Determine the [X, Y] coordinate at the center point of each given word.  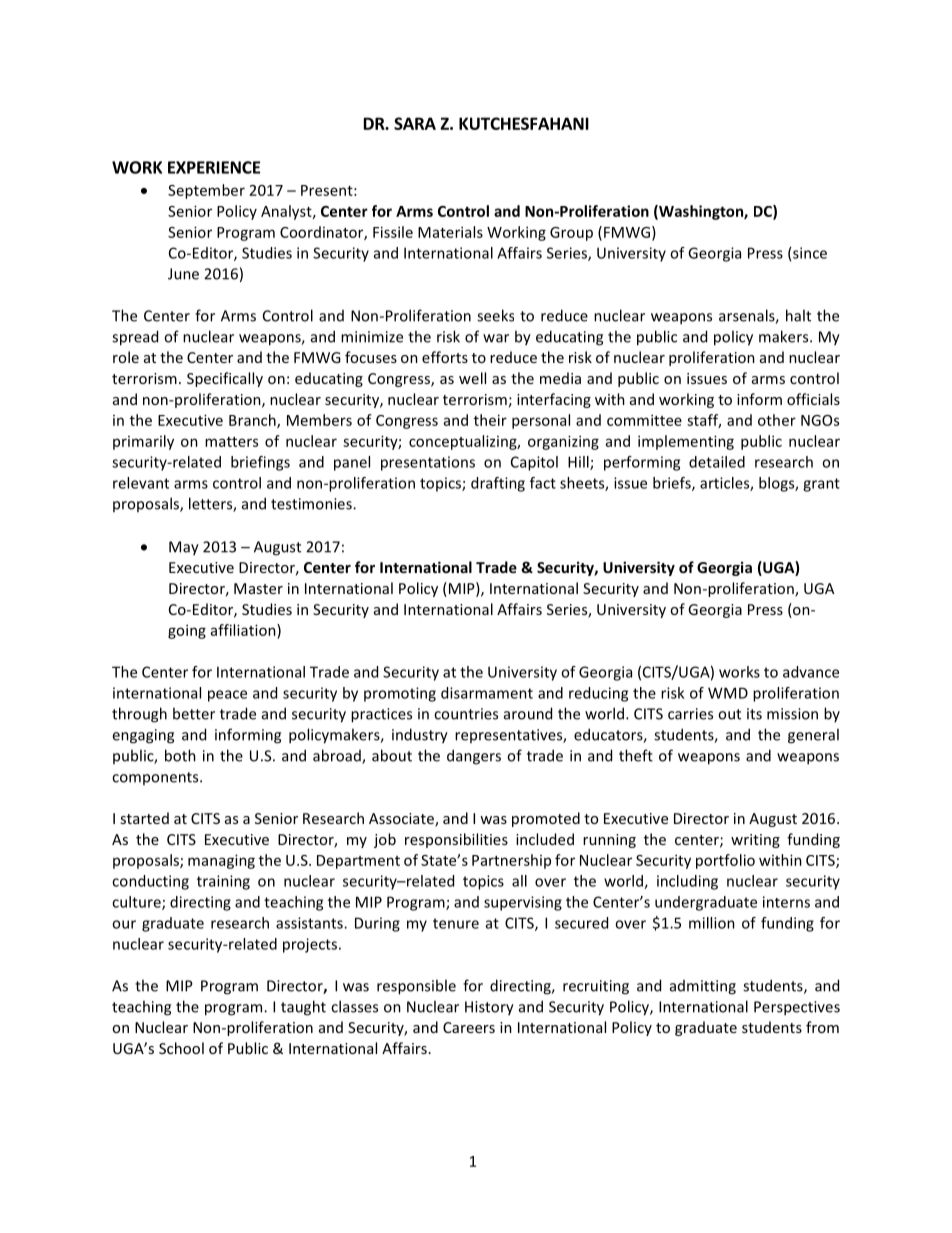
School [181, 1048]
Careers [469, 1027]
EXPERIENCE [214, 167]
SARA [415, 123]
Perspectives [797, 1008]
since [810, 253]
